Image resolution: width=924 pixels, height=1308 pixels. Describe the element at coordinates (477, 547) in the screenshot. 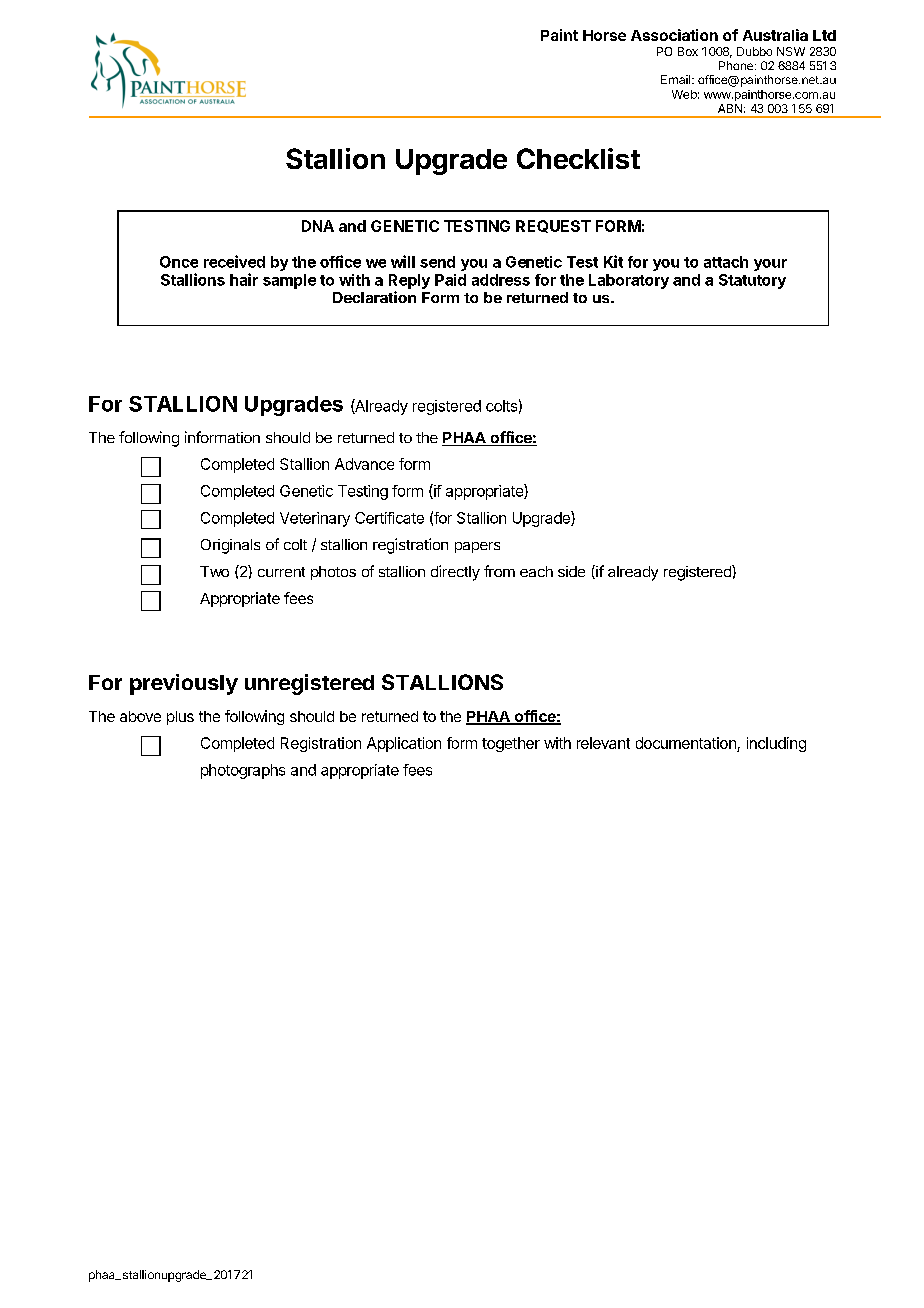

I see `papers` at that location.
